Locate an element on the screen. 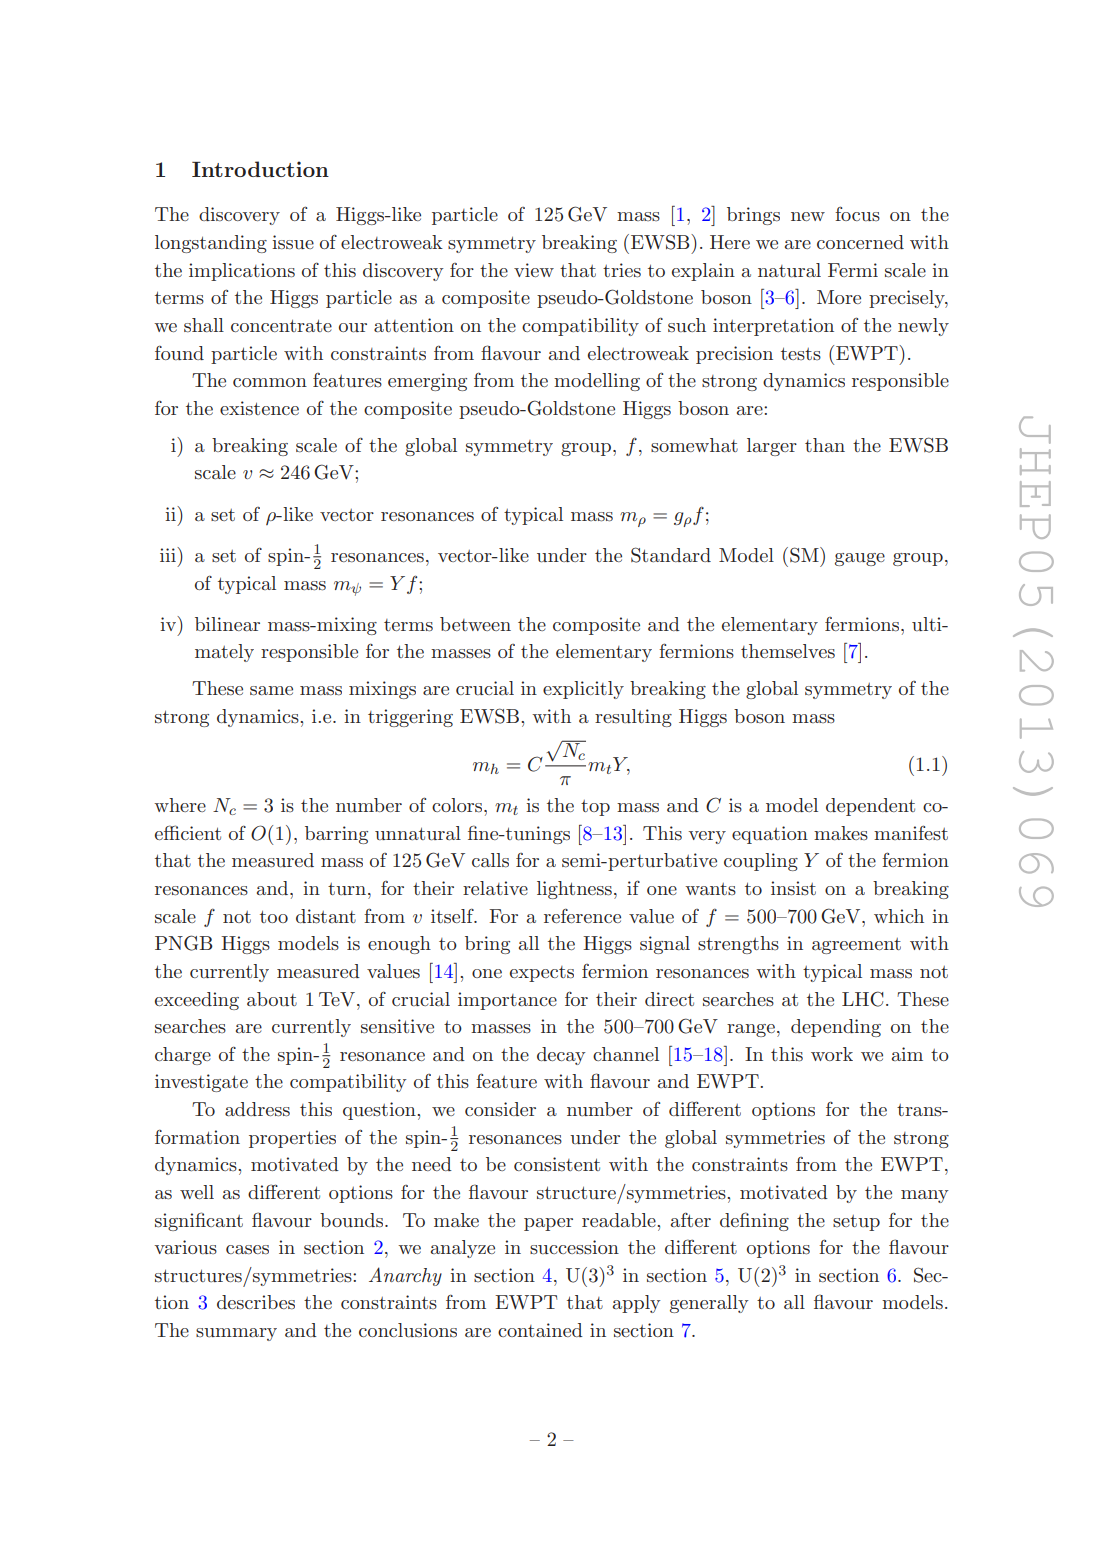 The width and height of the screenshot is (1103, 1561). same is located at coordinates (271, 691).
